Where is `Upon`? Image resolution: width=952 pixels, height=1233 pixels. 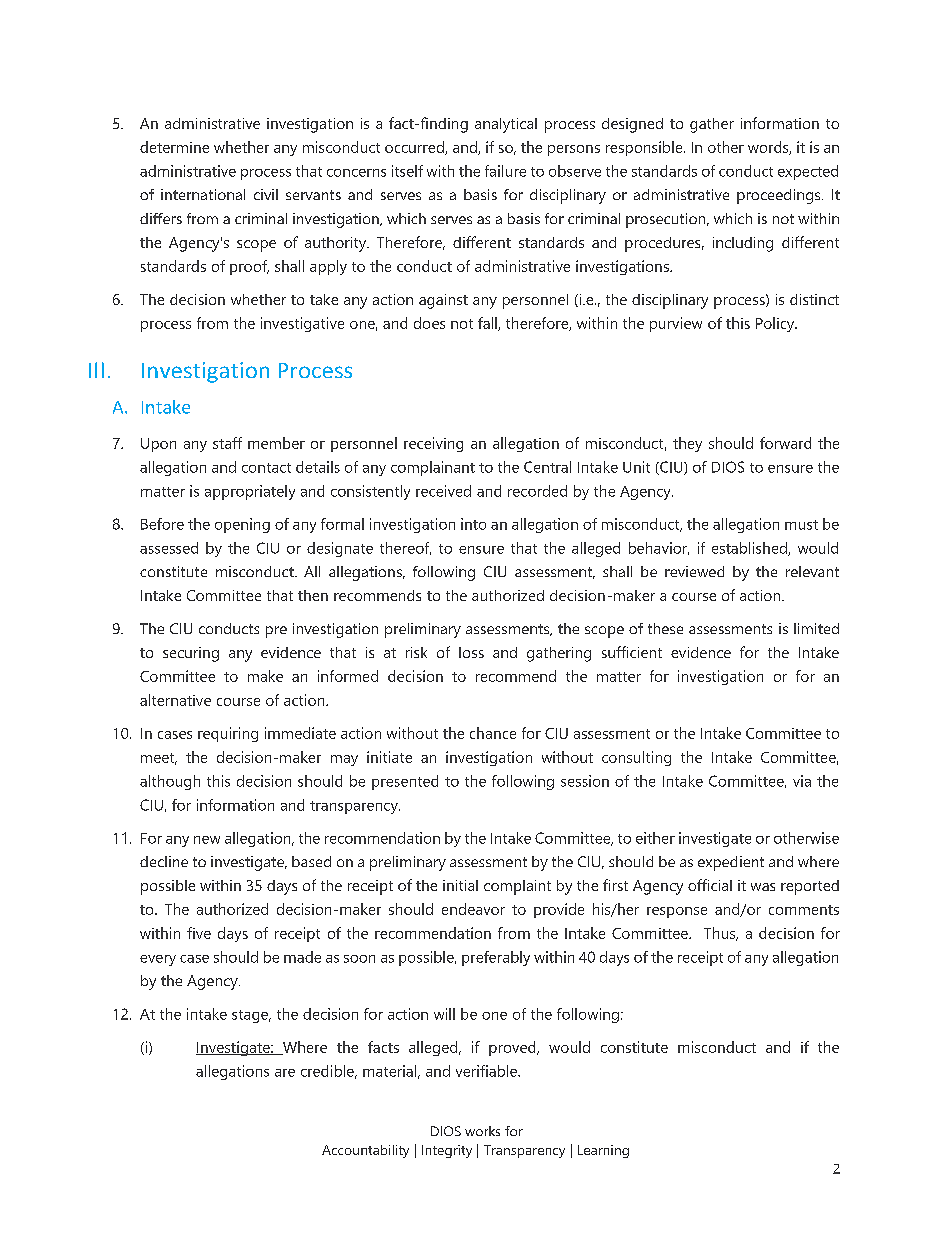
Upon is located at coordinates (158, 445).
